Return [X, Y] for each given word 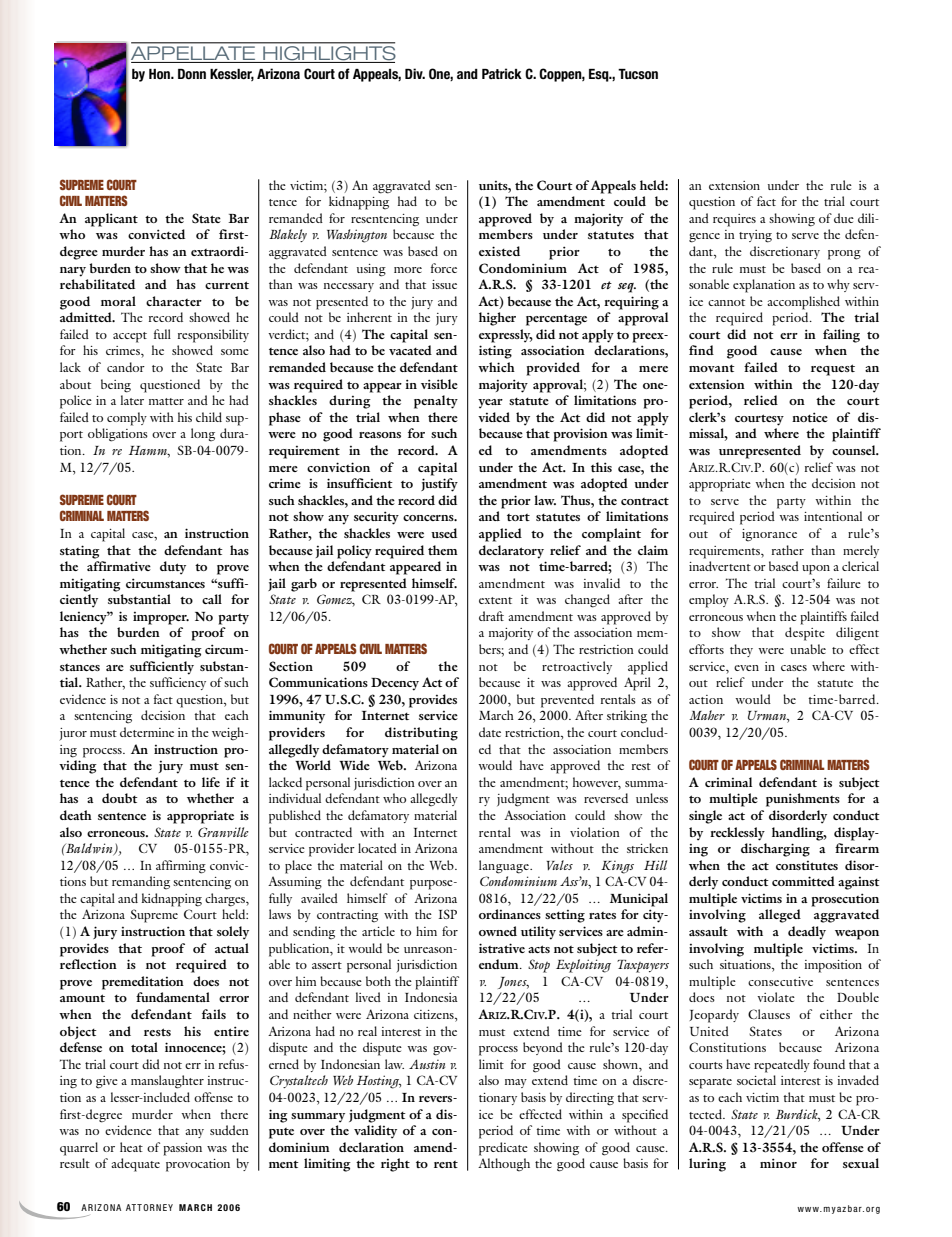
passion [182, 1149]
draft [491, 616]
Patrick [502, 73]
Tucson [638, 74]
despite [805, 634]
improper [161, 618]
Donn [192, 74]
